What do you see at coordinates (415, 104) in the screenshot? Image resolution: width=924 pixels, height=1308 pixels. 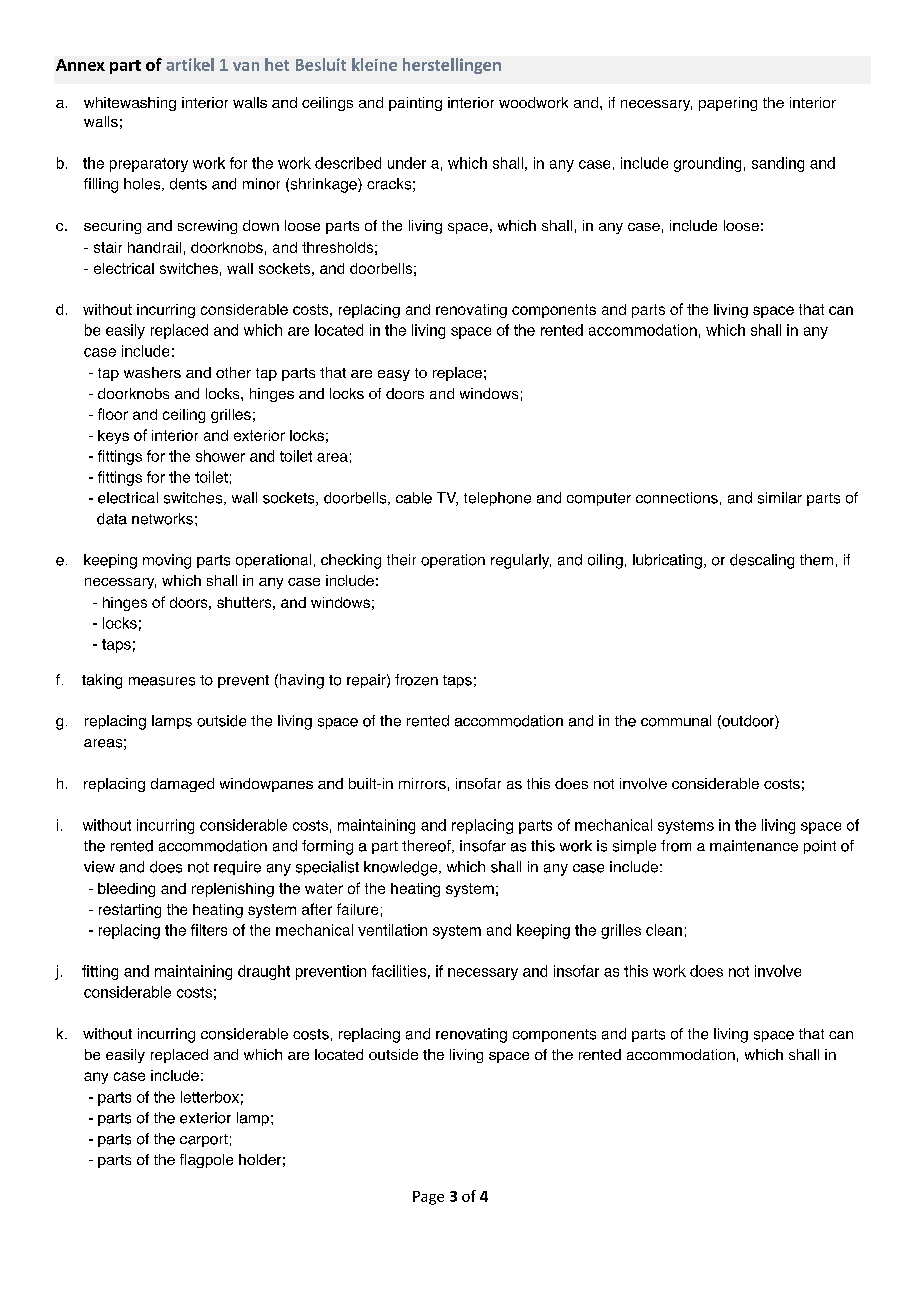 I see `painting` at bounding box center [415, 104].
